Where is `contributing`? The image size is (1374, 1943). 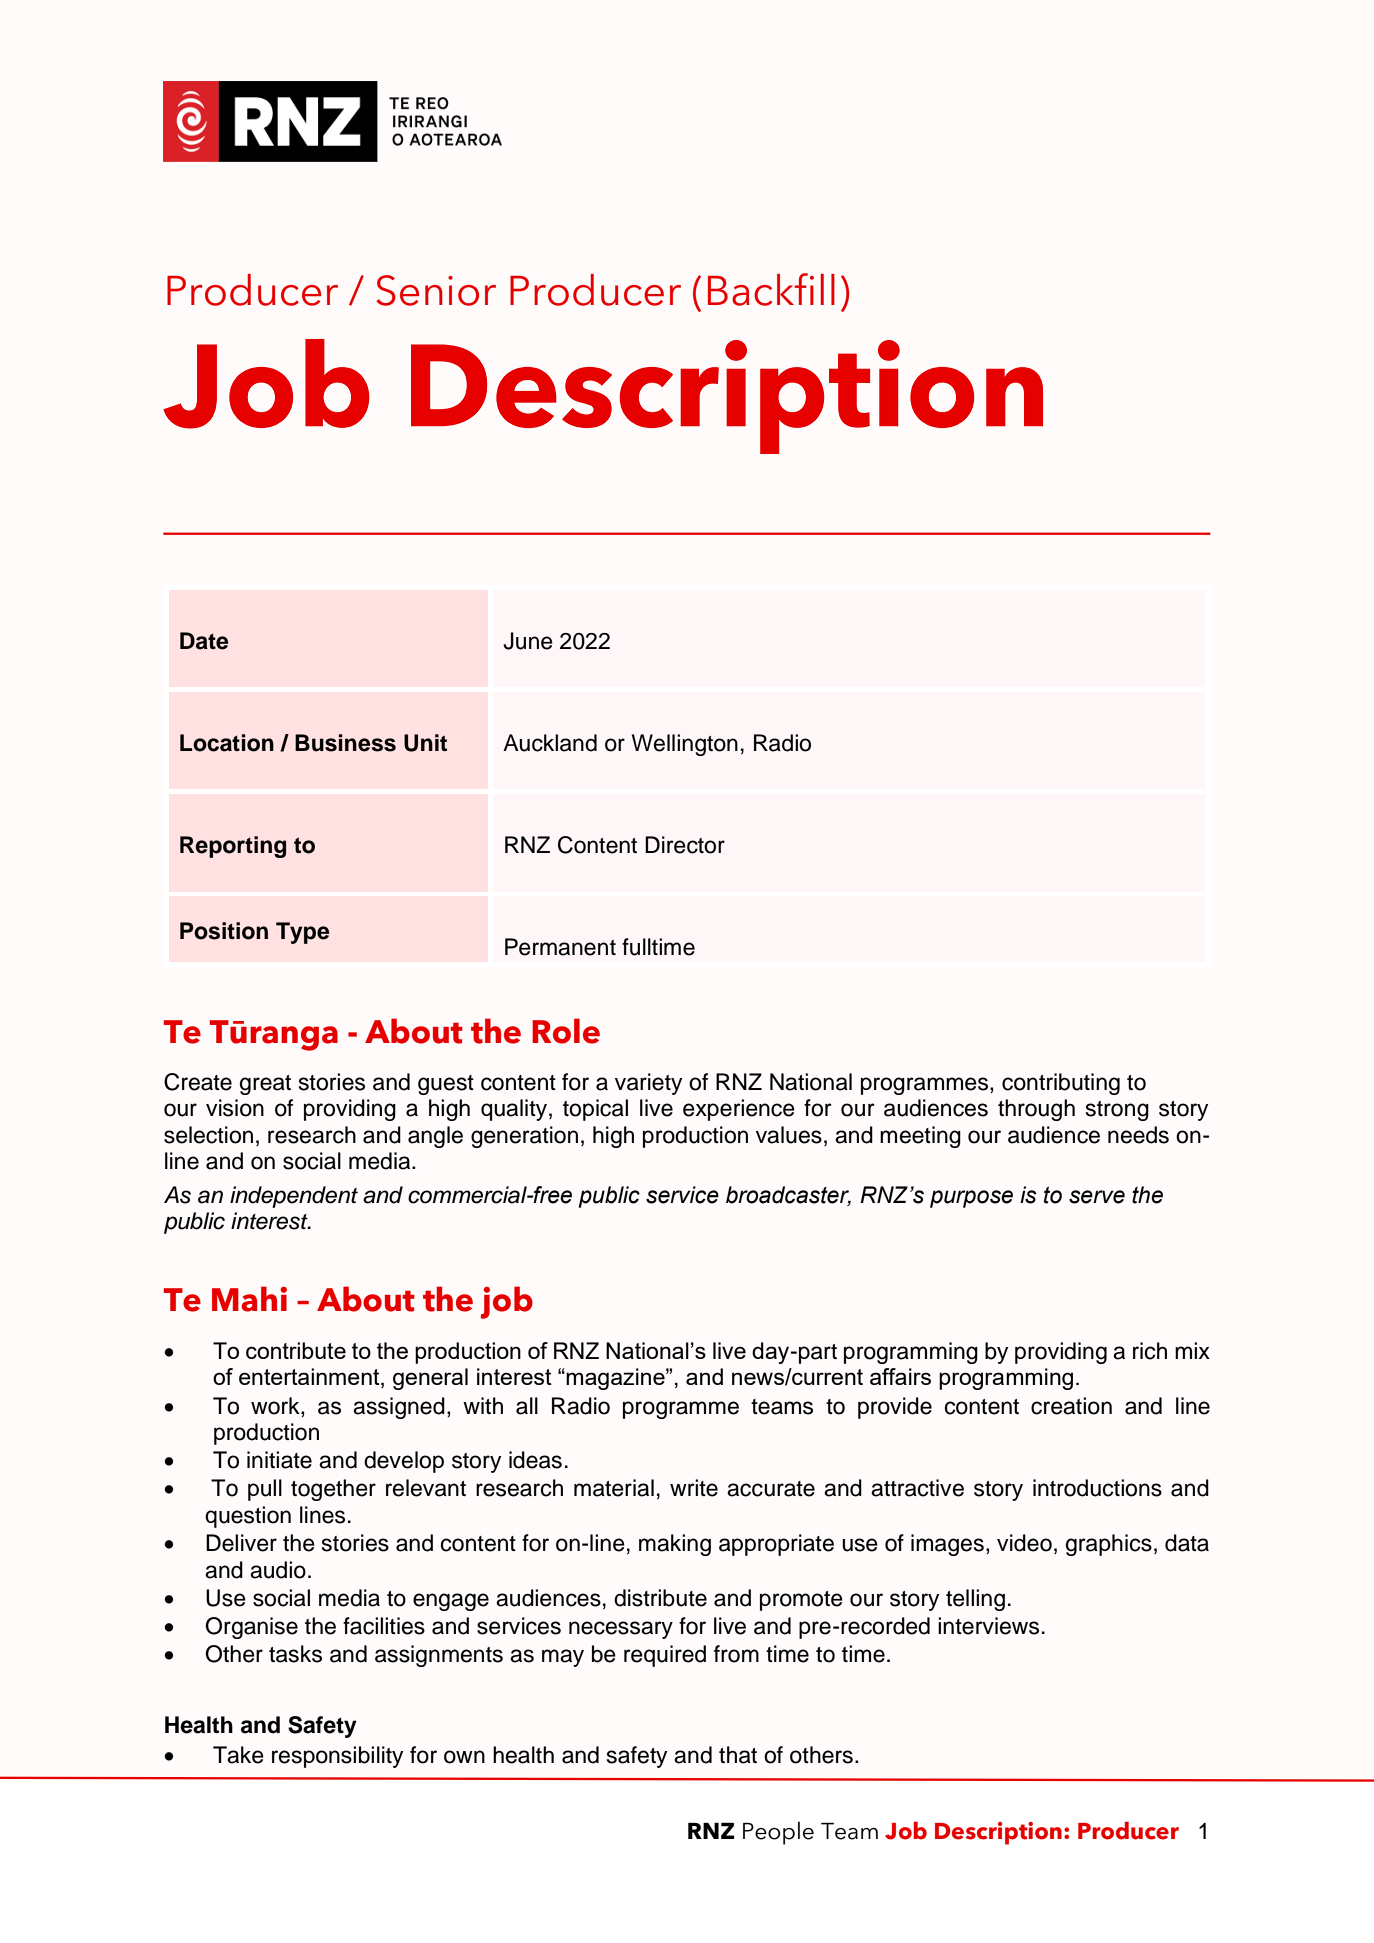 contributing is located at coordinates (1061, 1084).
